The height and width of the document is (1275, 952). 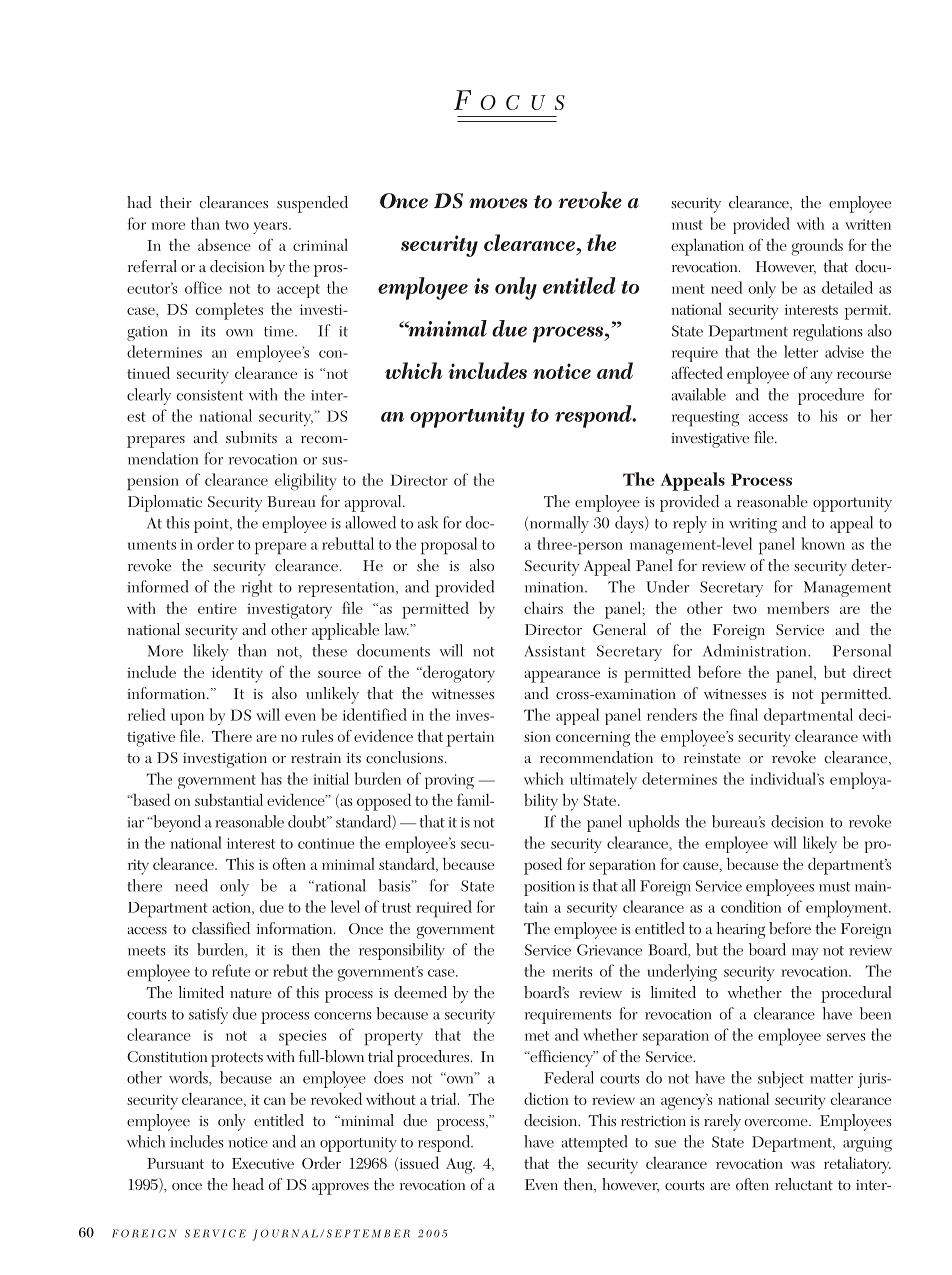 I want to click on grounds, so click(x=817, y=247).
